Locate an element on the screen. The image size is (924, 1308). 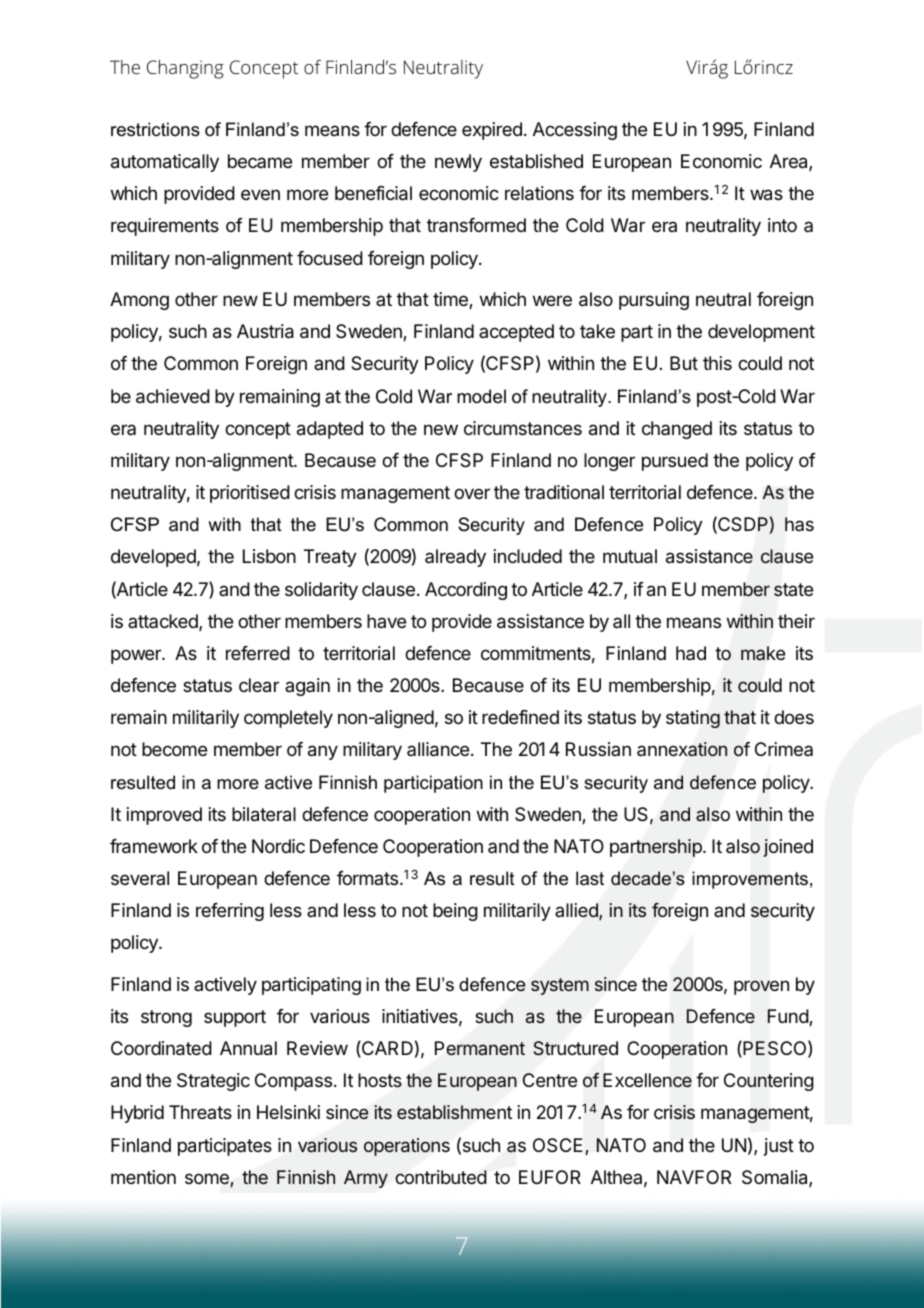
being is located at coordinates (455, 912).
